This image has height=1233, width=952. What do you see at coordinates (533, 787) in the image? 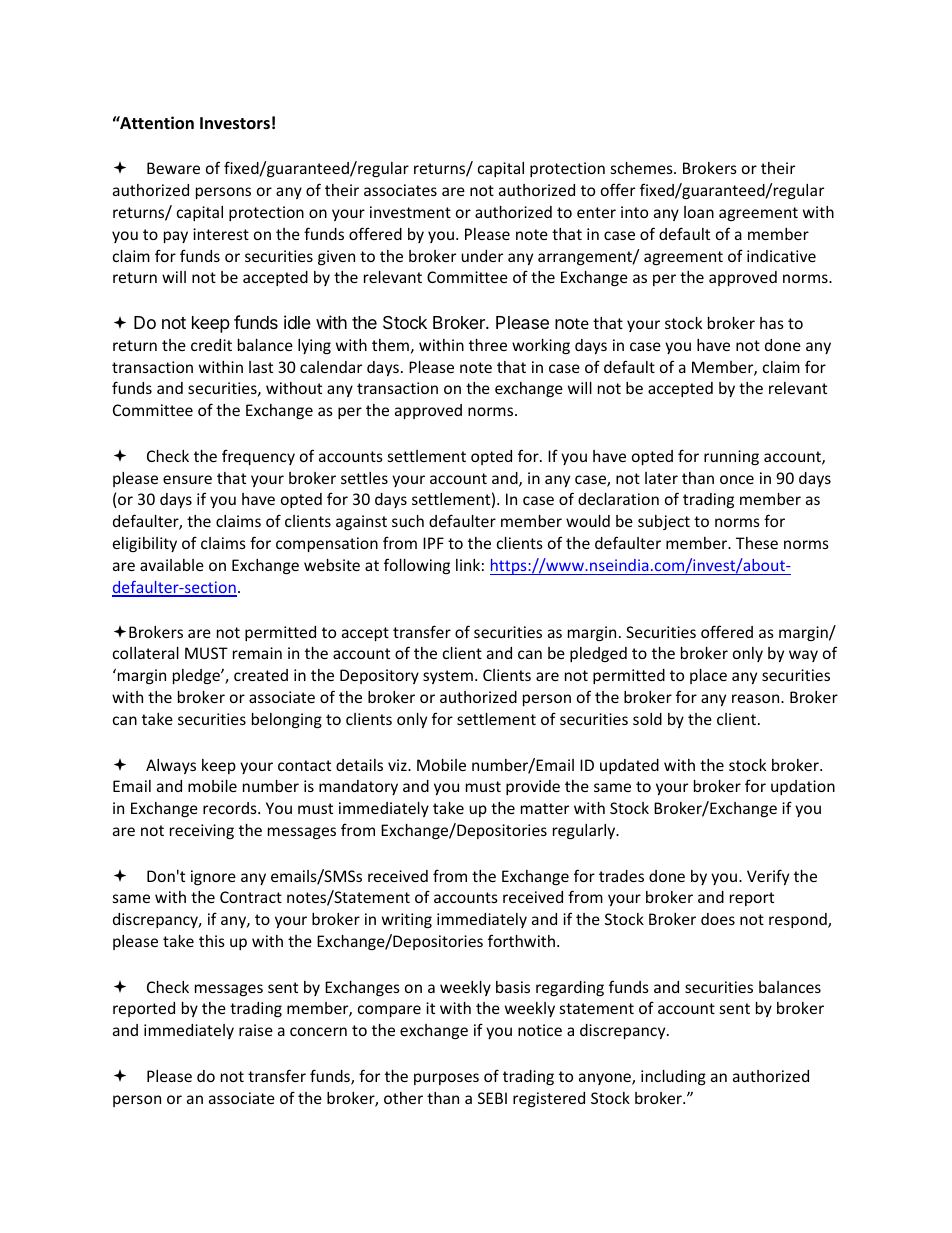
I see `provide` at bounding box center [533, 787].
